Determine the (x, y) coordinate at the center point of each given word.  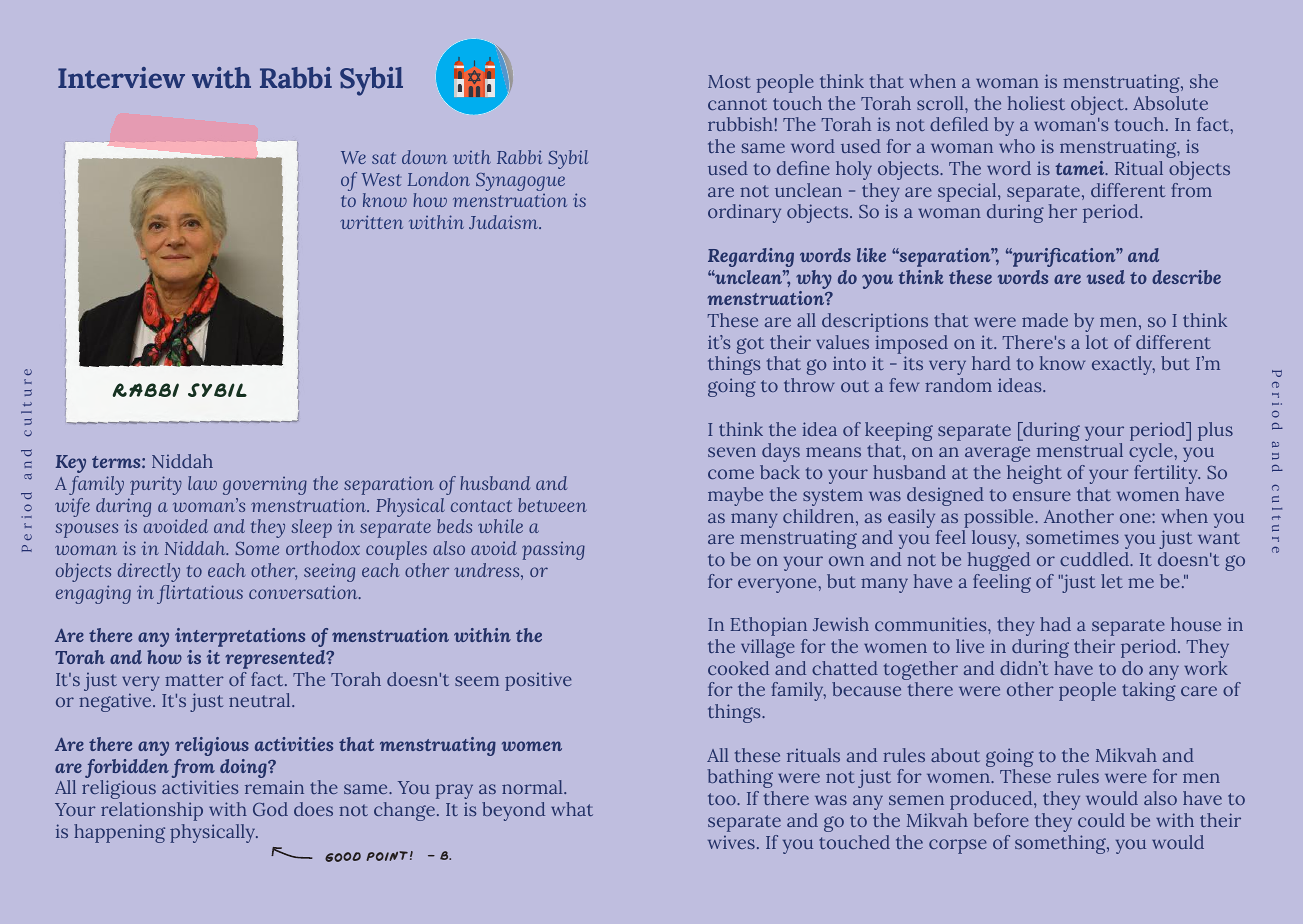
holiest (1036, 103)
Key (71, 464)
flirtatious (200, 594)
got (750, 345)
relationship (152, 811)
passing (553, 550)
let (1112, 581)
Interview (121, 78)
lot (1097, 342)
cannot (737, 104)
